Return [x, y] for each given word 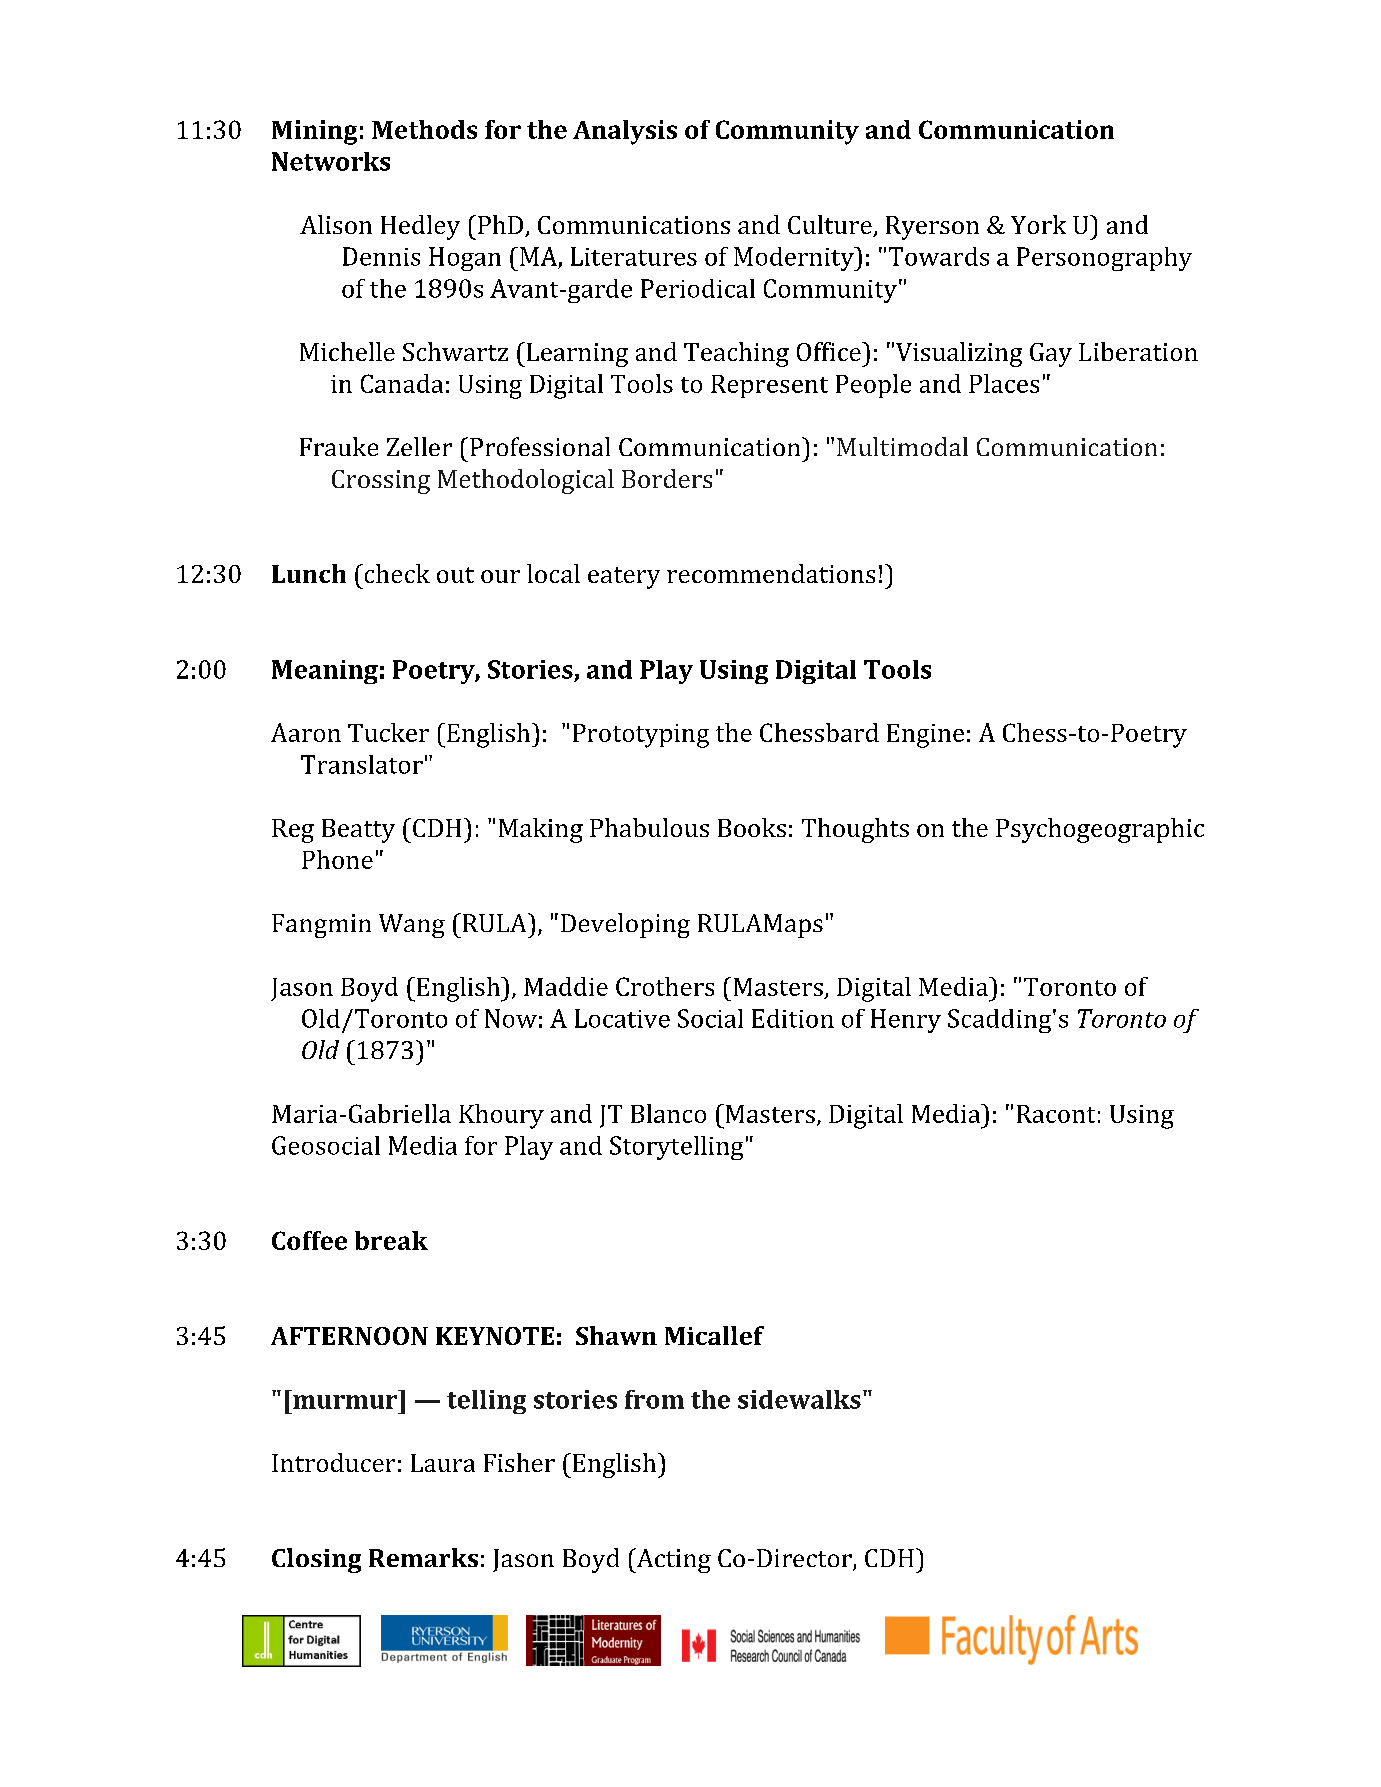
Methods [424, 129]
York [1038, 224]
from [654, 1399]
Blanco [668, 1113]
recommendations [771, 573]
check [396, 573]
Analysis [625, 132]
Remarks [423, 1557]
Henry [906, 1021]
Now [511, 1018]
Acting [672, 1560]
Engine [925, 736]
